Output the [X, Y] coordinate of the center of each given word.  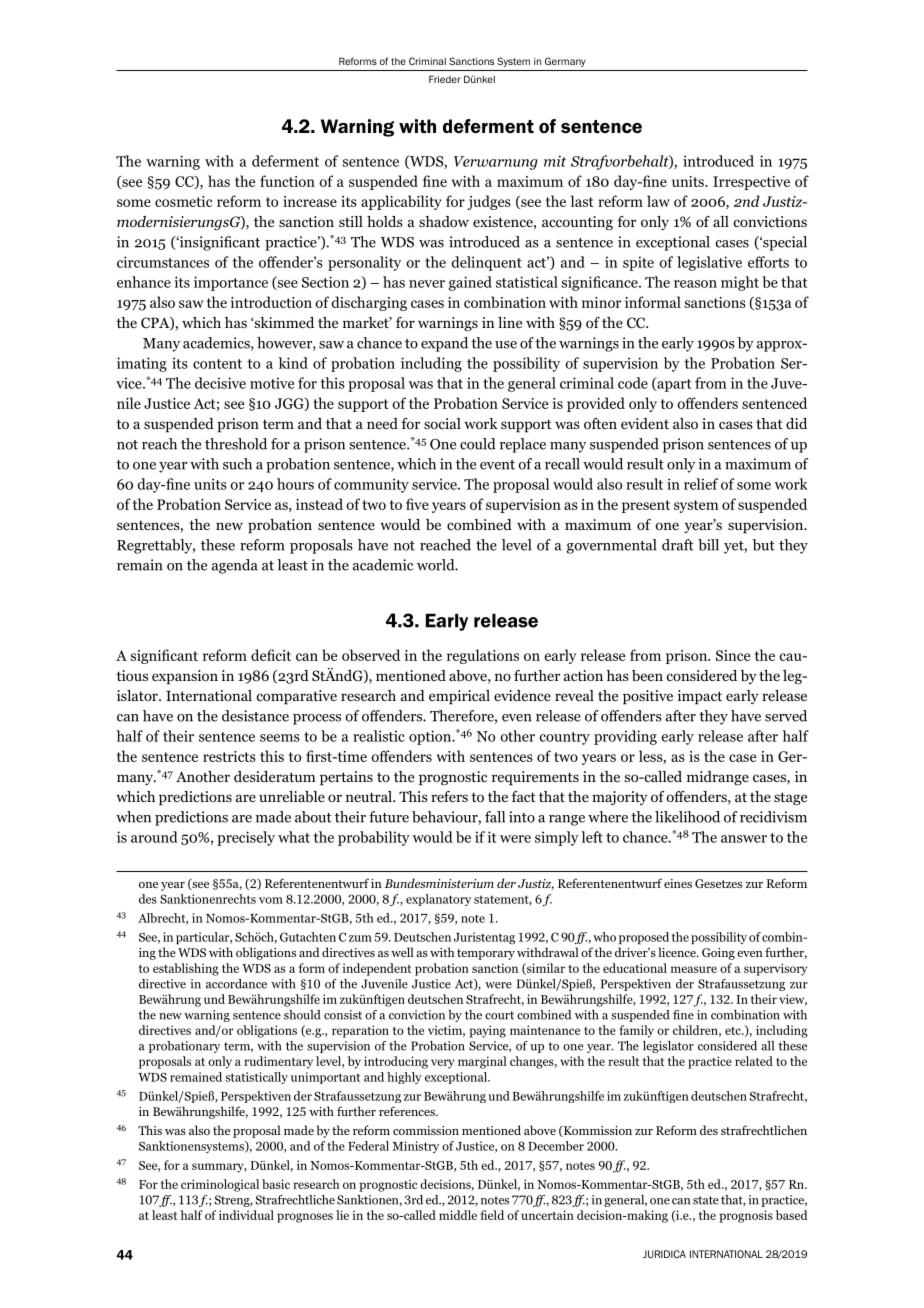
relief [701, 484]
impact [699, 697]
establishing [186, 969]
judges [489, 202]
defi [263, 655]
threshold [236, 444]
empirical [459, 697]
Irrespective [751, 183]
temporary [486, 954]
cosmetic [183, 201]
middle [458, 1215]
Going [718, 954]
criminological [220, 1185]
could [478, 444]
